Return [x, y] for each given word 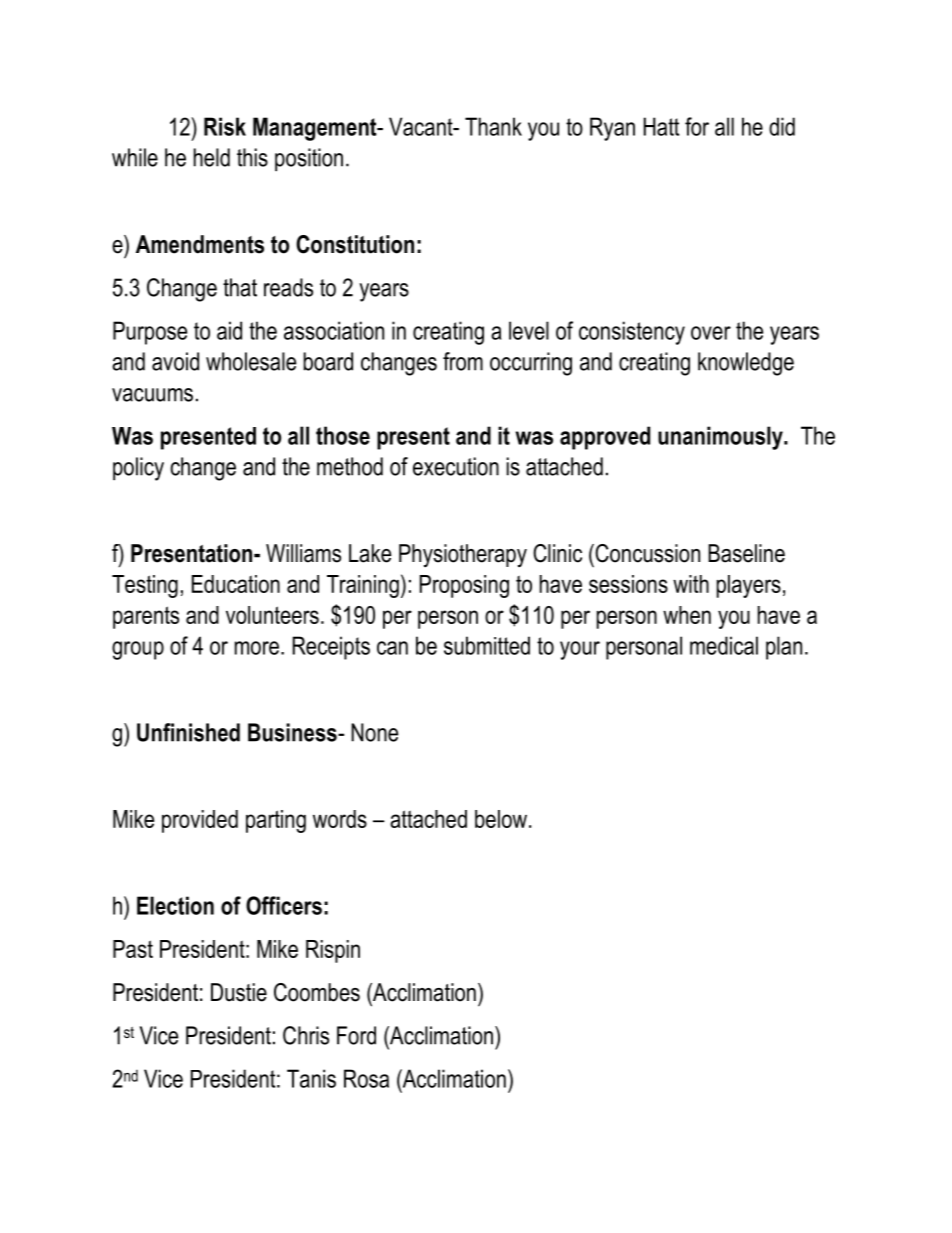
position [309, 159]
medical [724, 645]
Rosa [366, 1078]
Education [236, 584]
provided [200, 821]
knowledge [746, 364]
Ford [356, 1035]
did [782, 126]
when [687, 615]
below [502, 819]
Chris [306, 1035]
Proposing [464, 586]
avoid [175, 361]
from [463, 361]
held [212, 157]
